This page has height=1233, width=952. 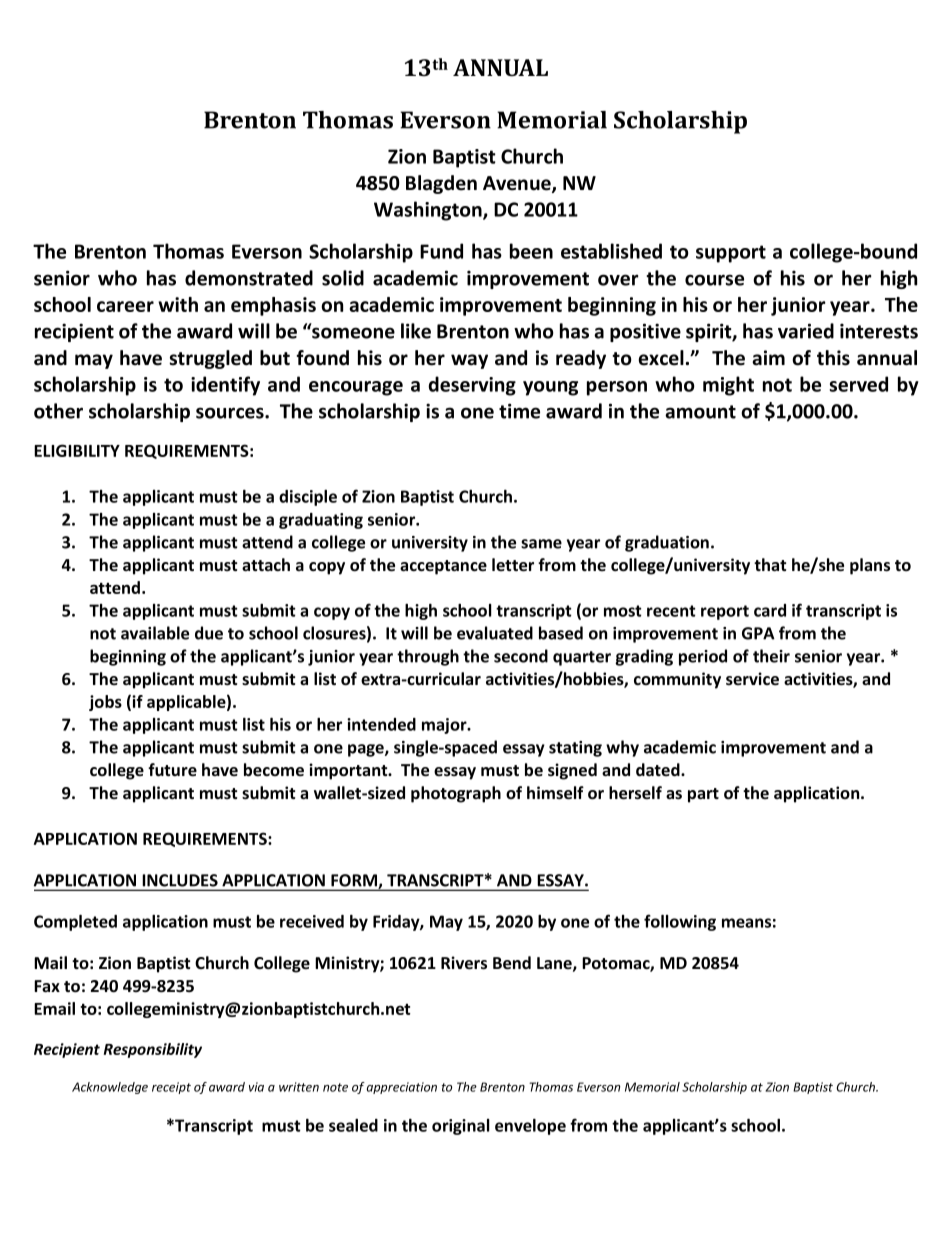 What do you see at coordinates (461, 1127) in the page?
I see `original` at bounding box center [461, 1127].
